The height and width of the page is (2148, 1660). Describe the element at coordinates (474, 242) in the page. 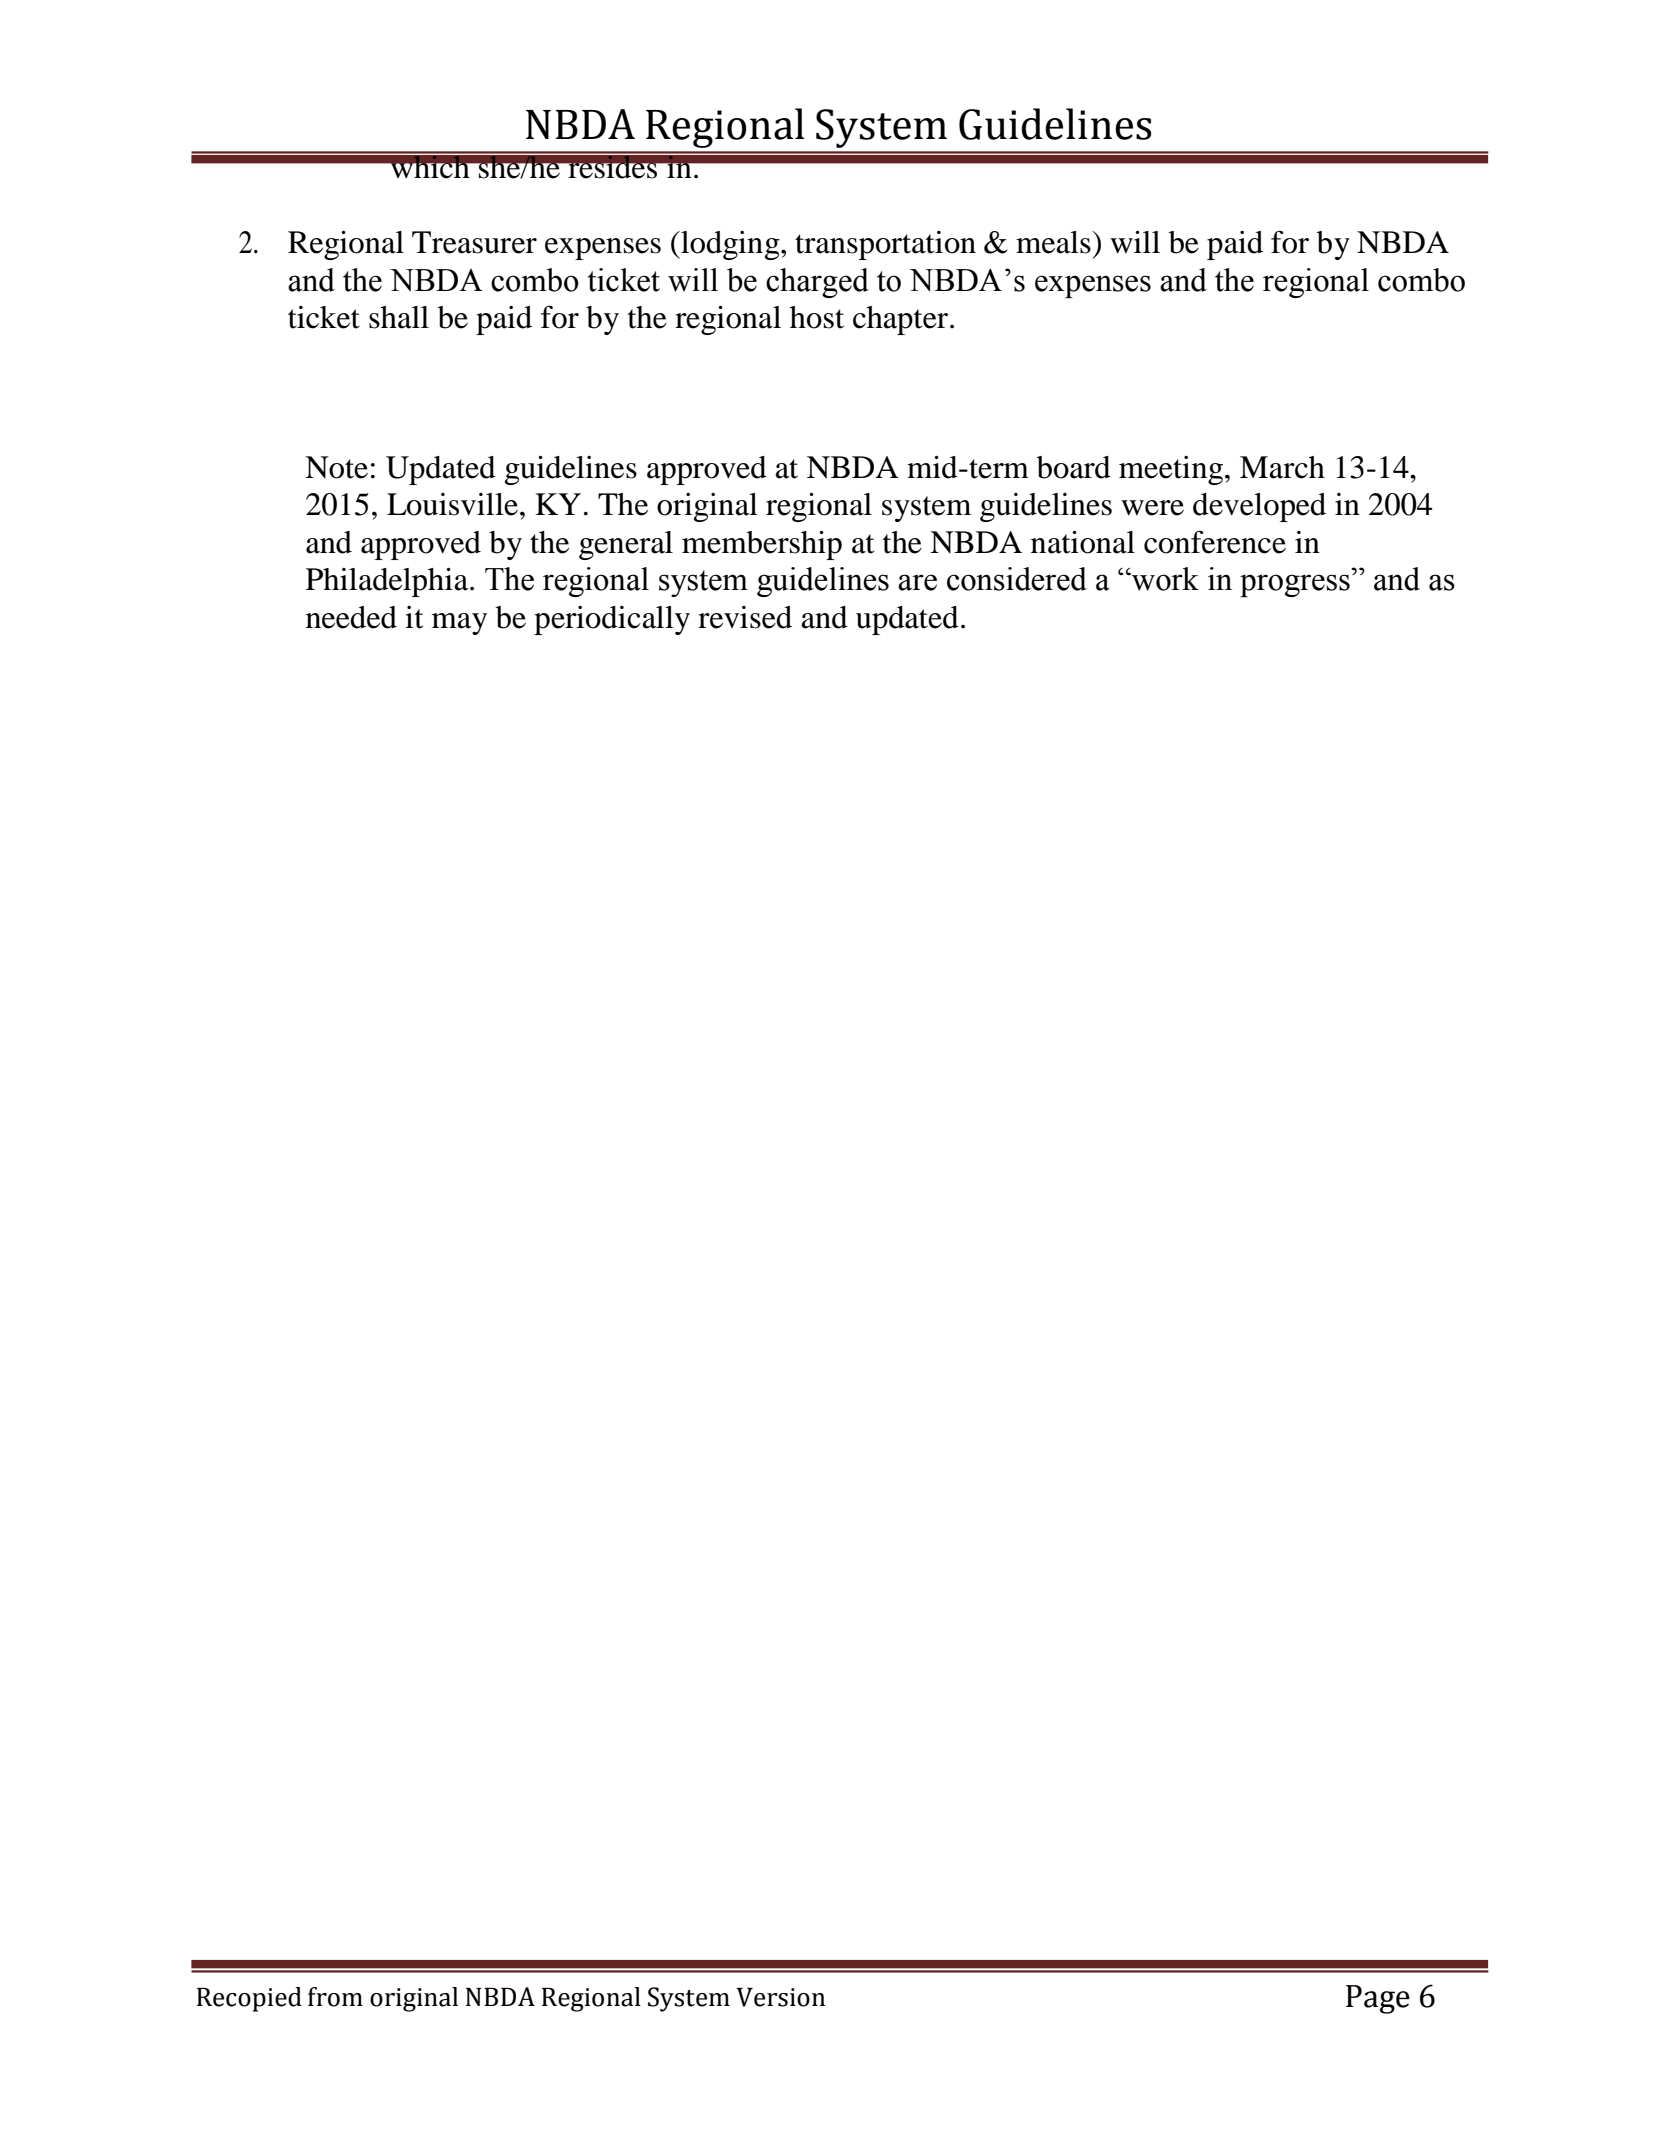

I see `Treasurer` at that location.
